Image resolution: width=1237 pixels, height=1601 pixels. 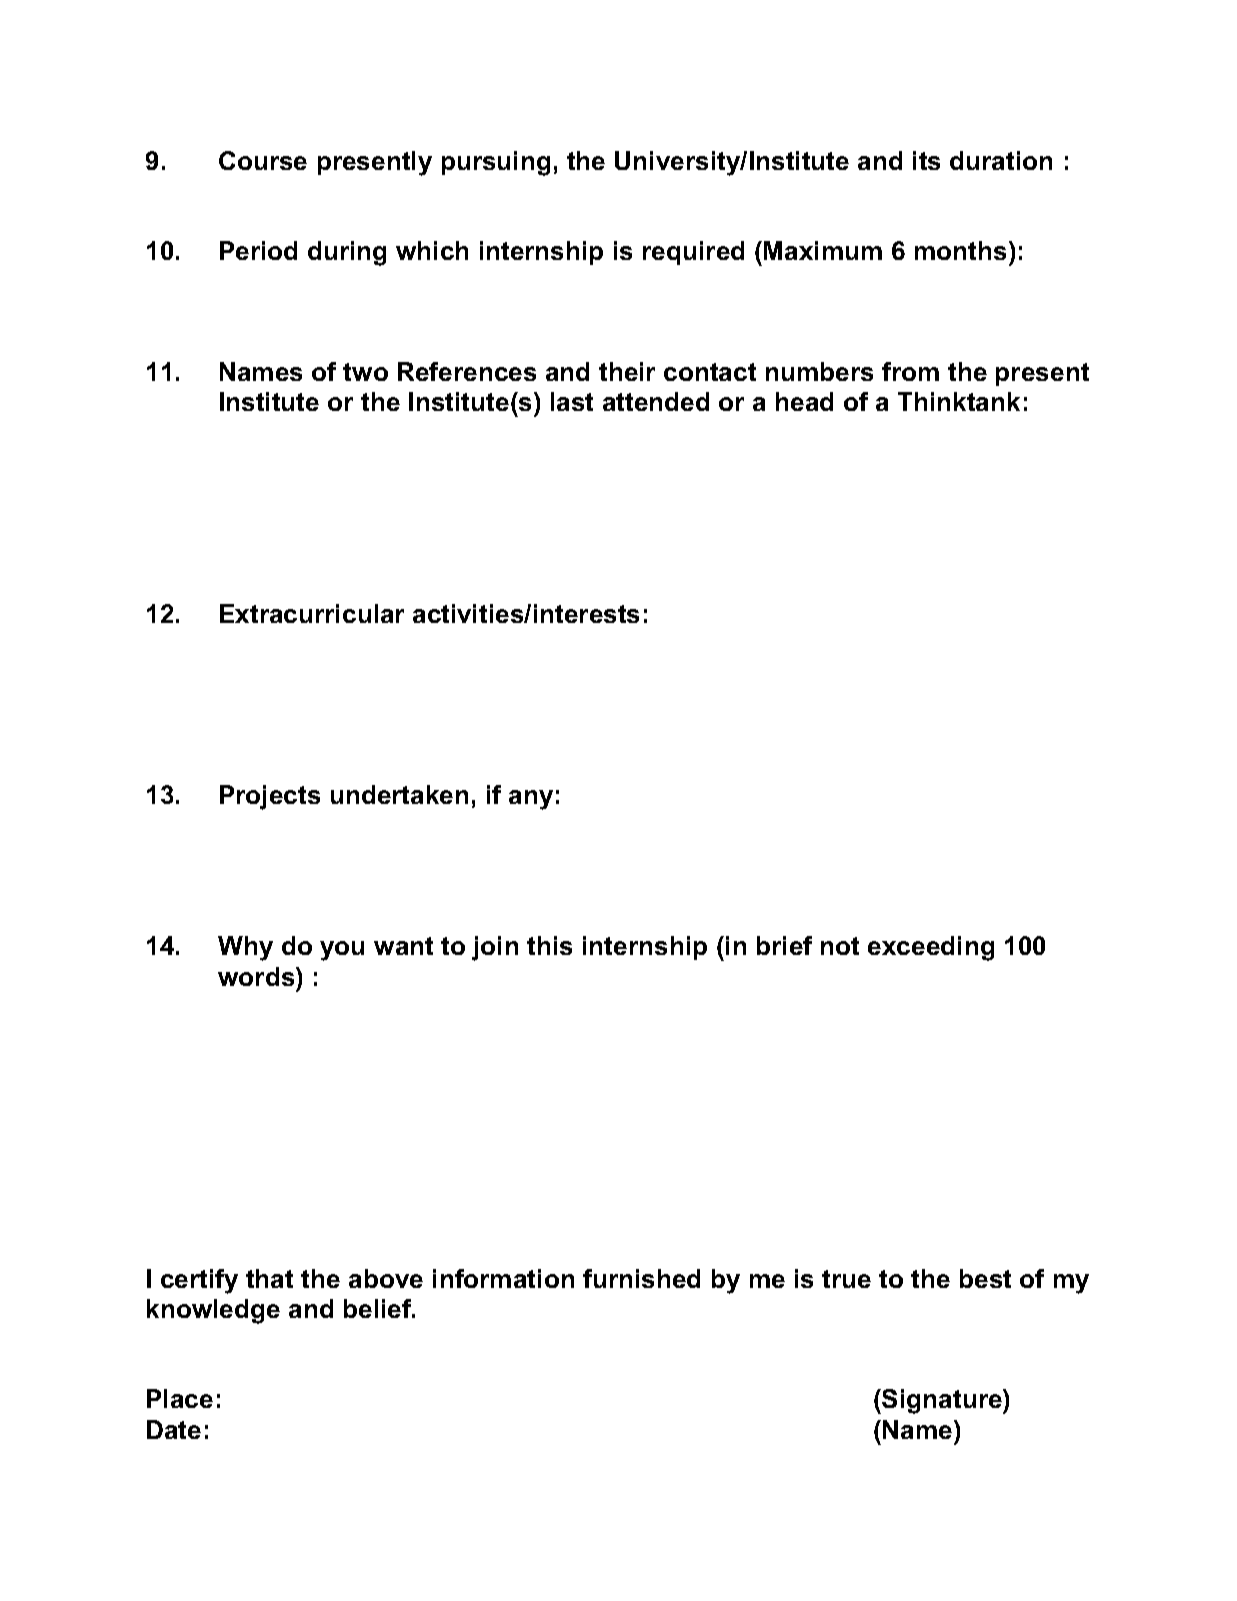 I want to click on furnished, so click(x=641, y=1278).
